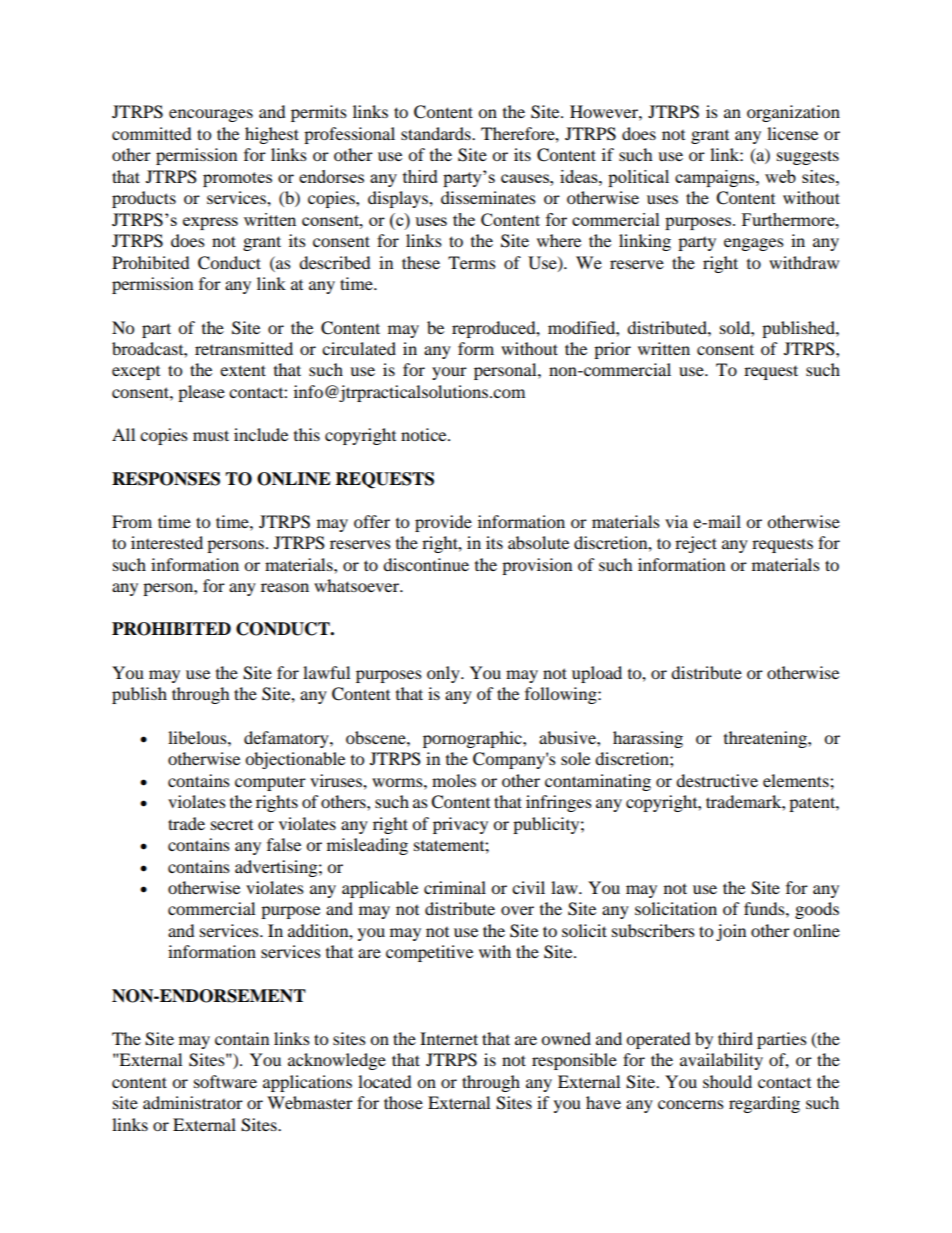  What do you see at coordinates (437, 133) in the screenshot?
I see `standards` at bounding box center [437, 133].
